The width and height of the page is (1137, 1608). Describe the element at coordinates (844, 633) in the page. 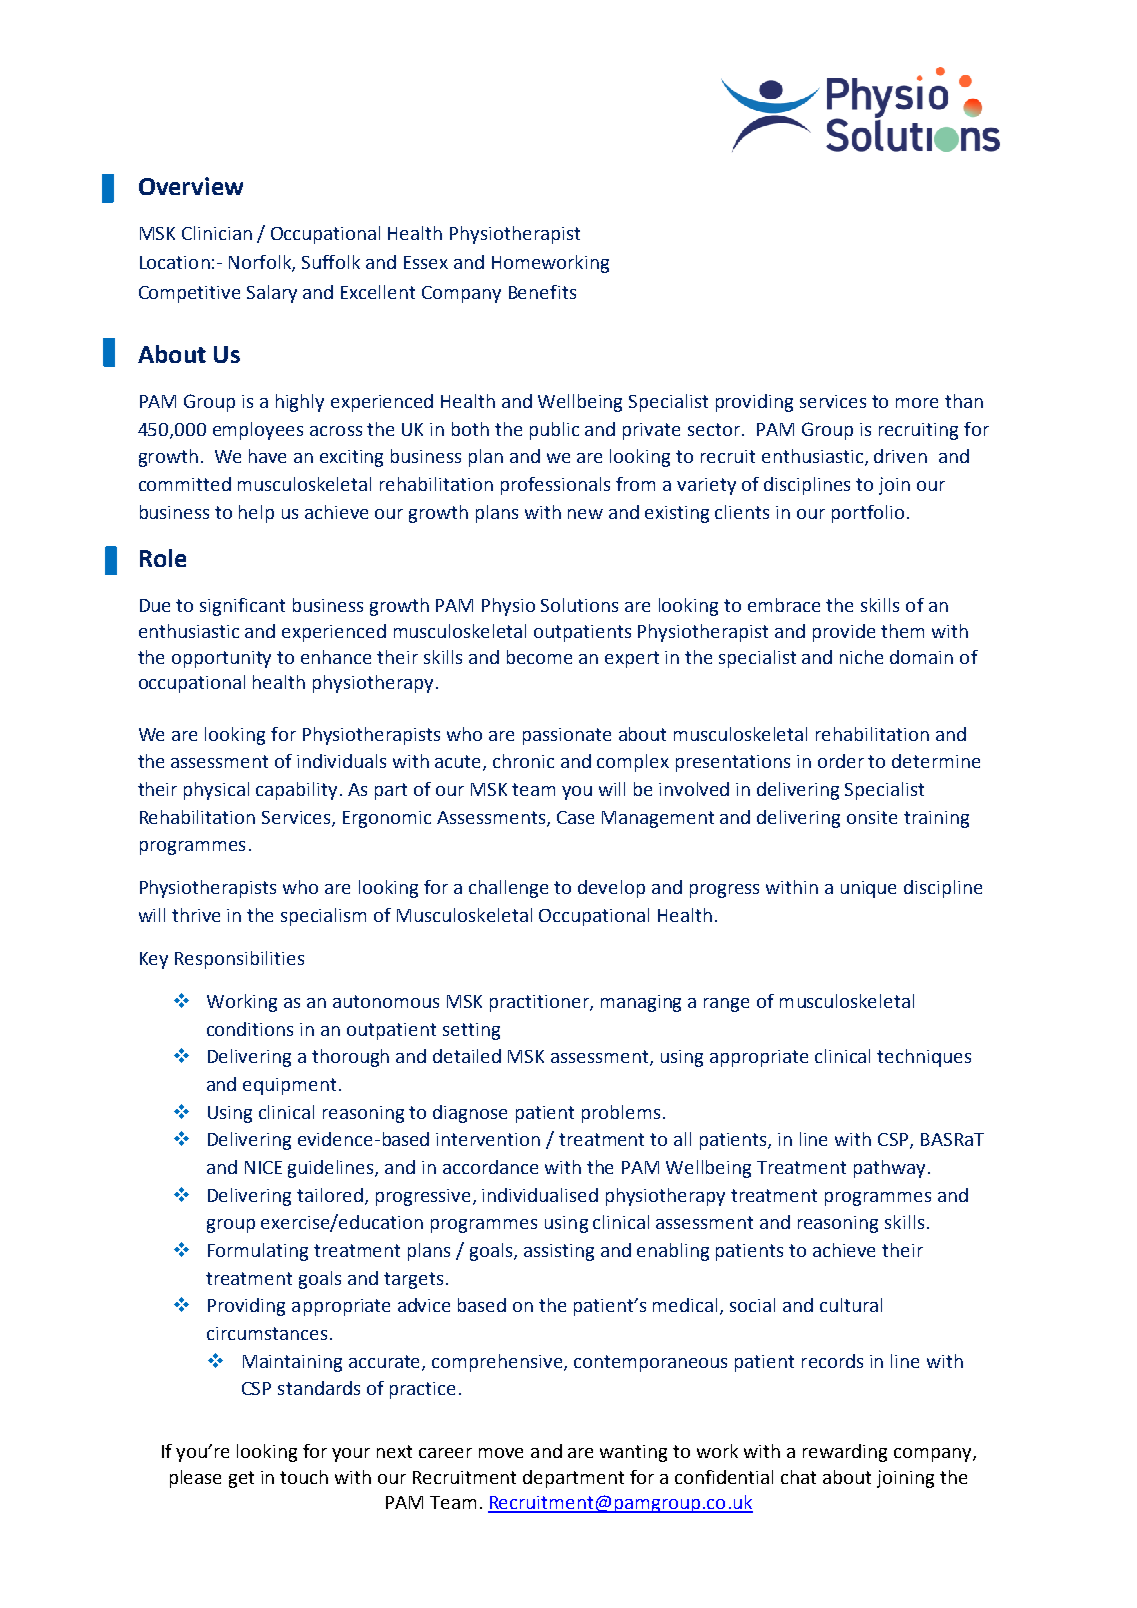

I see `provide` at that location.
